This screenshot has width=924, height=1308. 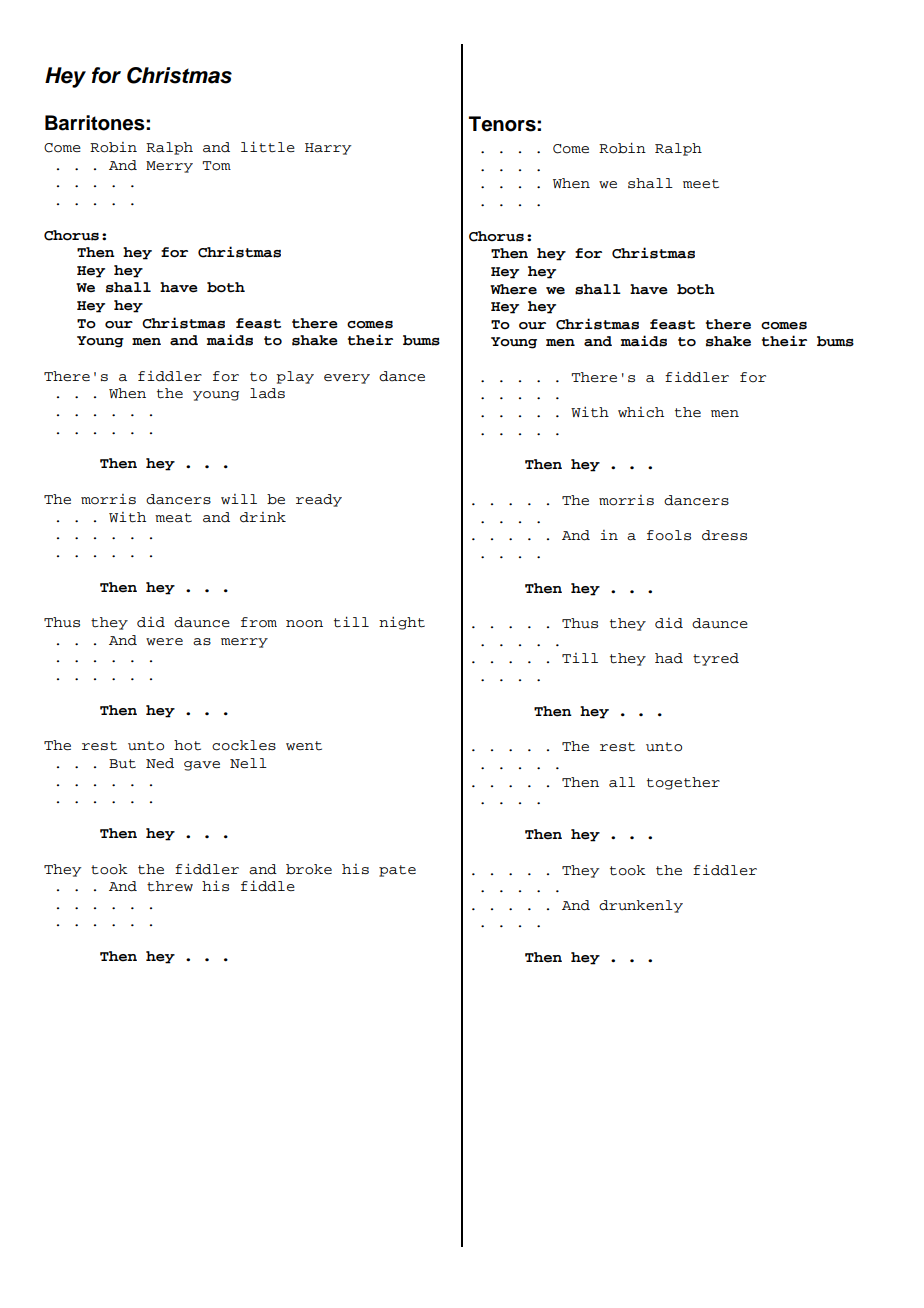 What do you see at coordinates (187, 745) in the screenshot?
I see `hot` at bounding box center [187, 745].
